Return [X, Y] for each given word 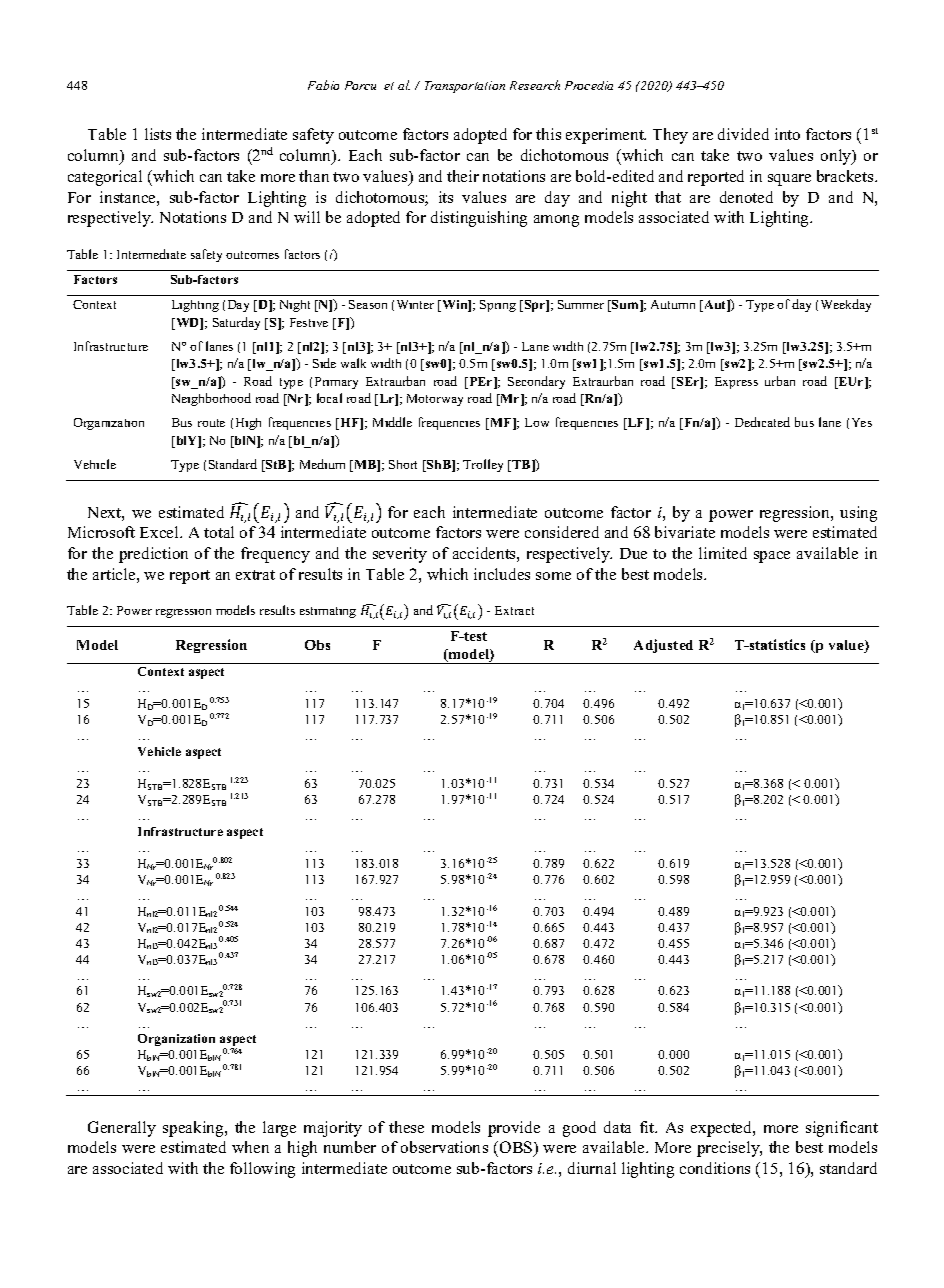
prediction [153, 555]
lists [158, 134]
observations [444, 1147]
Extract [514, 610]
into [787, 134]
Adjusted [663, 646]
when [250, 1147]
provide [514, 1129]
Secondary [536, 382]
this [548, 134]
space [772, 557]
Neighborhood [211, 399]
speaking [194, 1129]
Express [736, 383]
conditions [715, 1168]
